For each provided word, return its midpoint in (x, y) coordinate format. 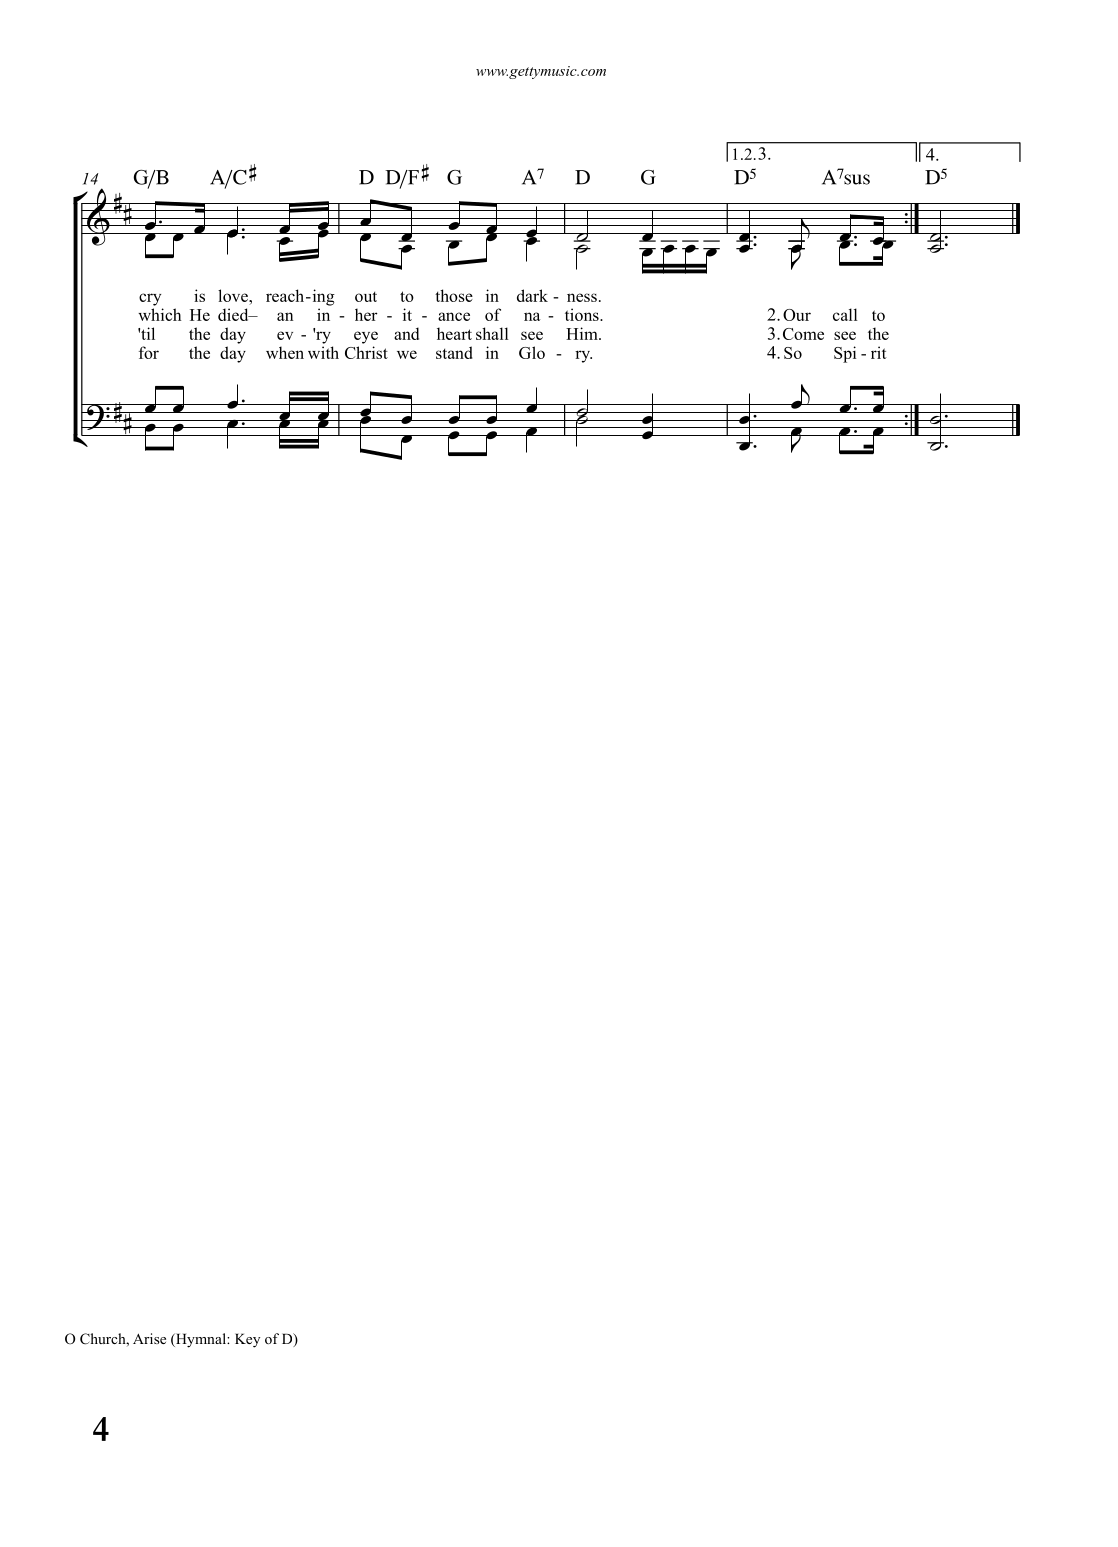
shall (492, 333)
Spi (845, 354)
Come (803, 334)
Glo (532, 352)
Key (247, 1340)
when (285, 352)
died (234, 314)
